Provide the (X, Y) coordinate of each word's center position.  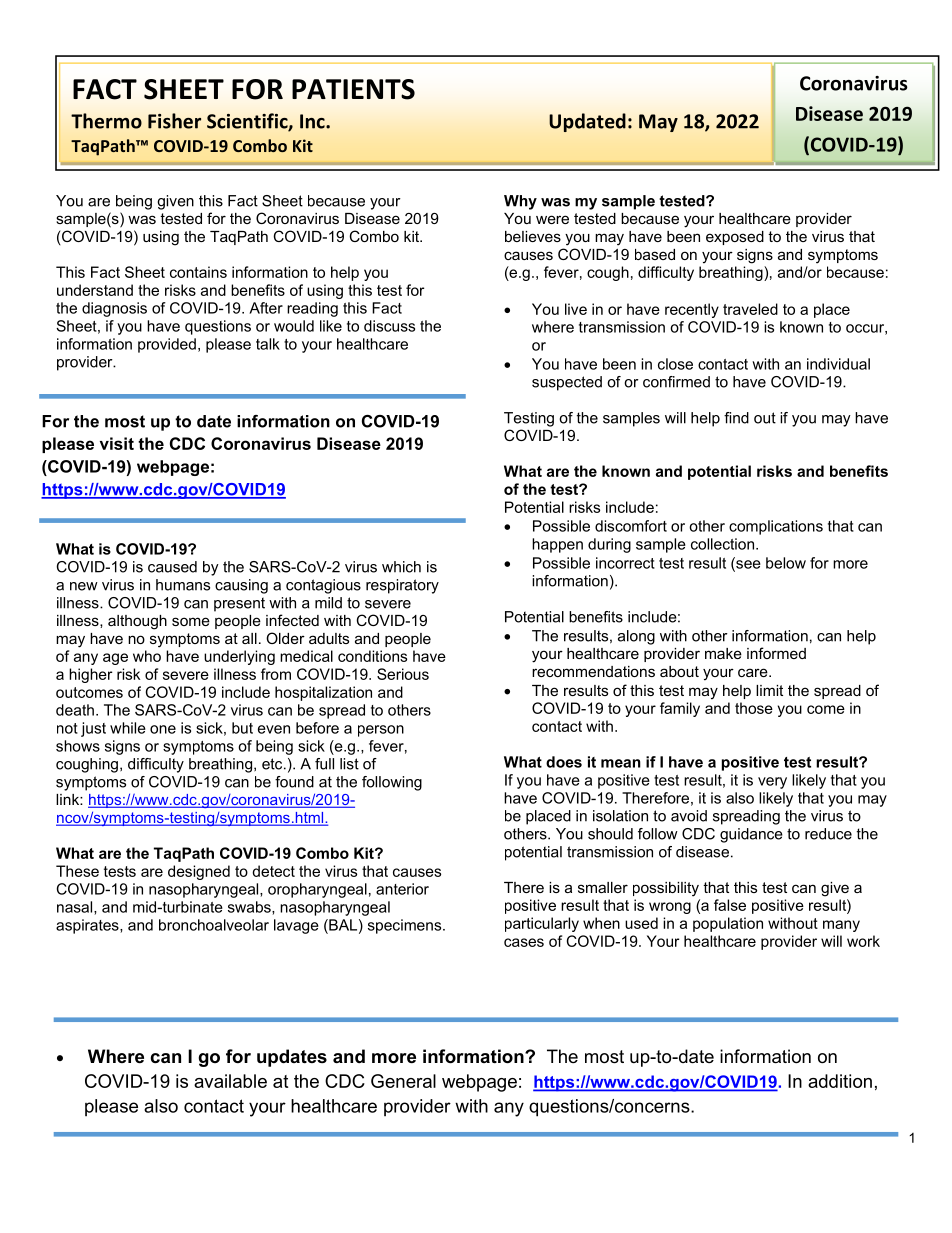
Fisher (174, 121)
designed (199, 872)
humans (183, 585)
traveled (750, 309)
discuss (389, 326)
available (230, 1081)
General (403, 1081)
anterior (402, 889)
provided (167, 345)
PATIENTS (353, 89)
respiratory (402, 586)
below (786, 563)
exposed (735, 238)
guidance (751, 835)
